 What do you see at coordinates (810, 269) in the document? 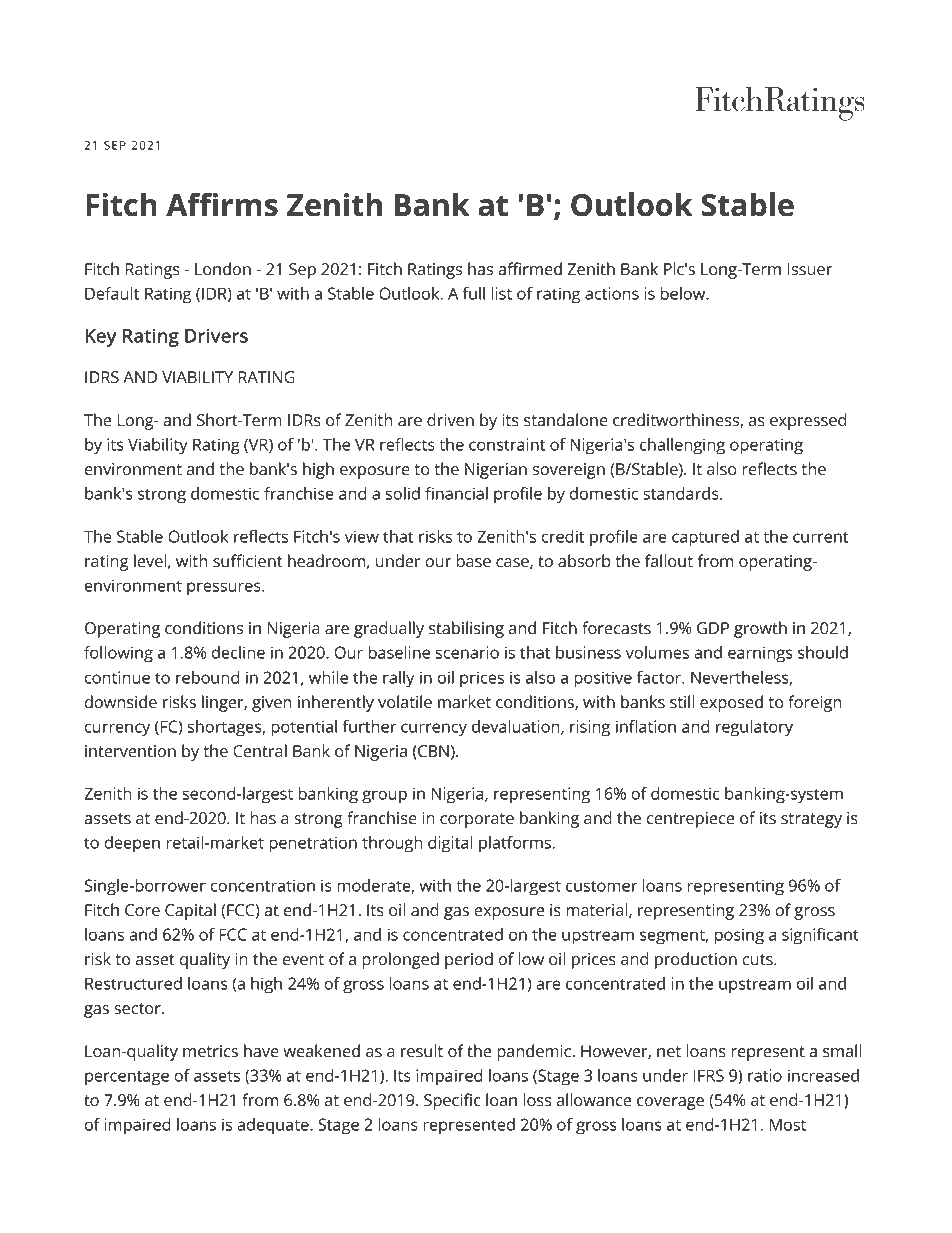
I see `Issuer` at bounding box center [810, 269].
